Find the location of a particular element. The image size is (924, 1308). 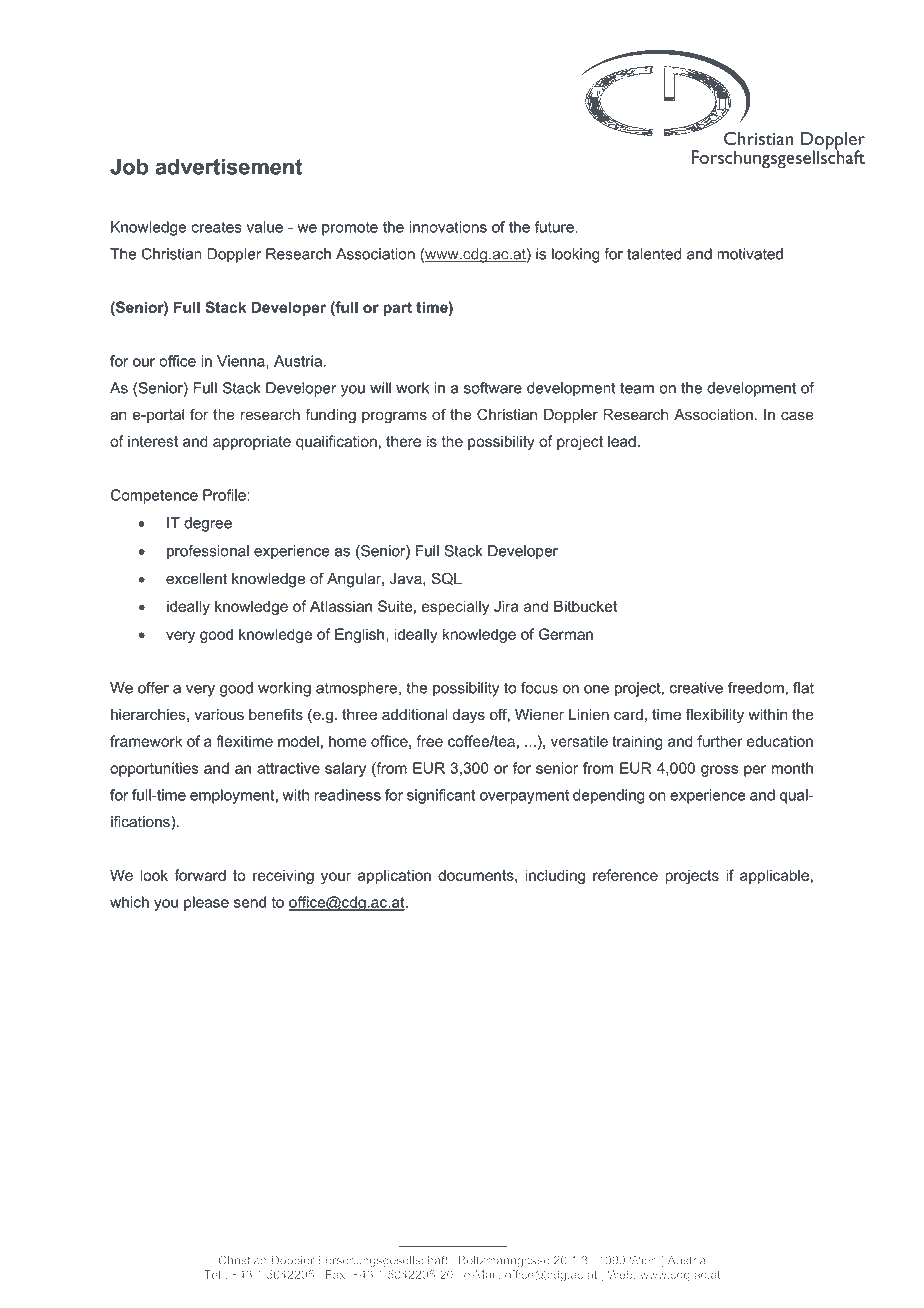

flexibility is located at coordinates (715, 716).
